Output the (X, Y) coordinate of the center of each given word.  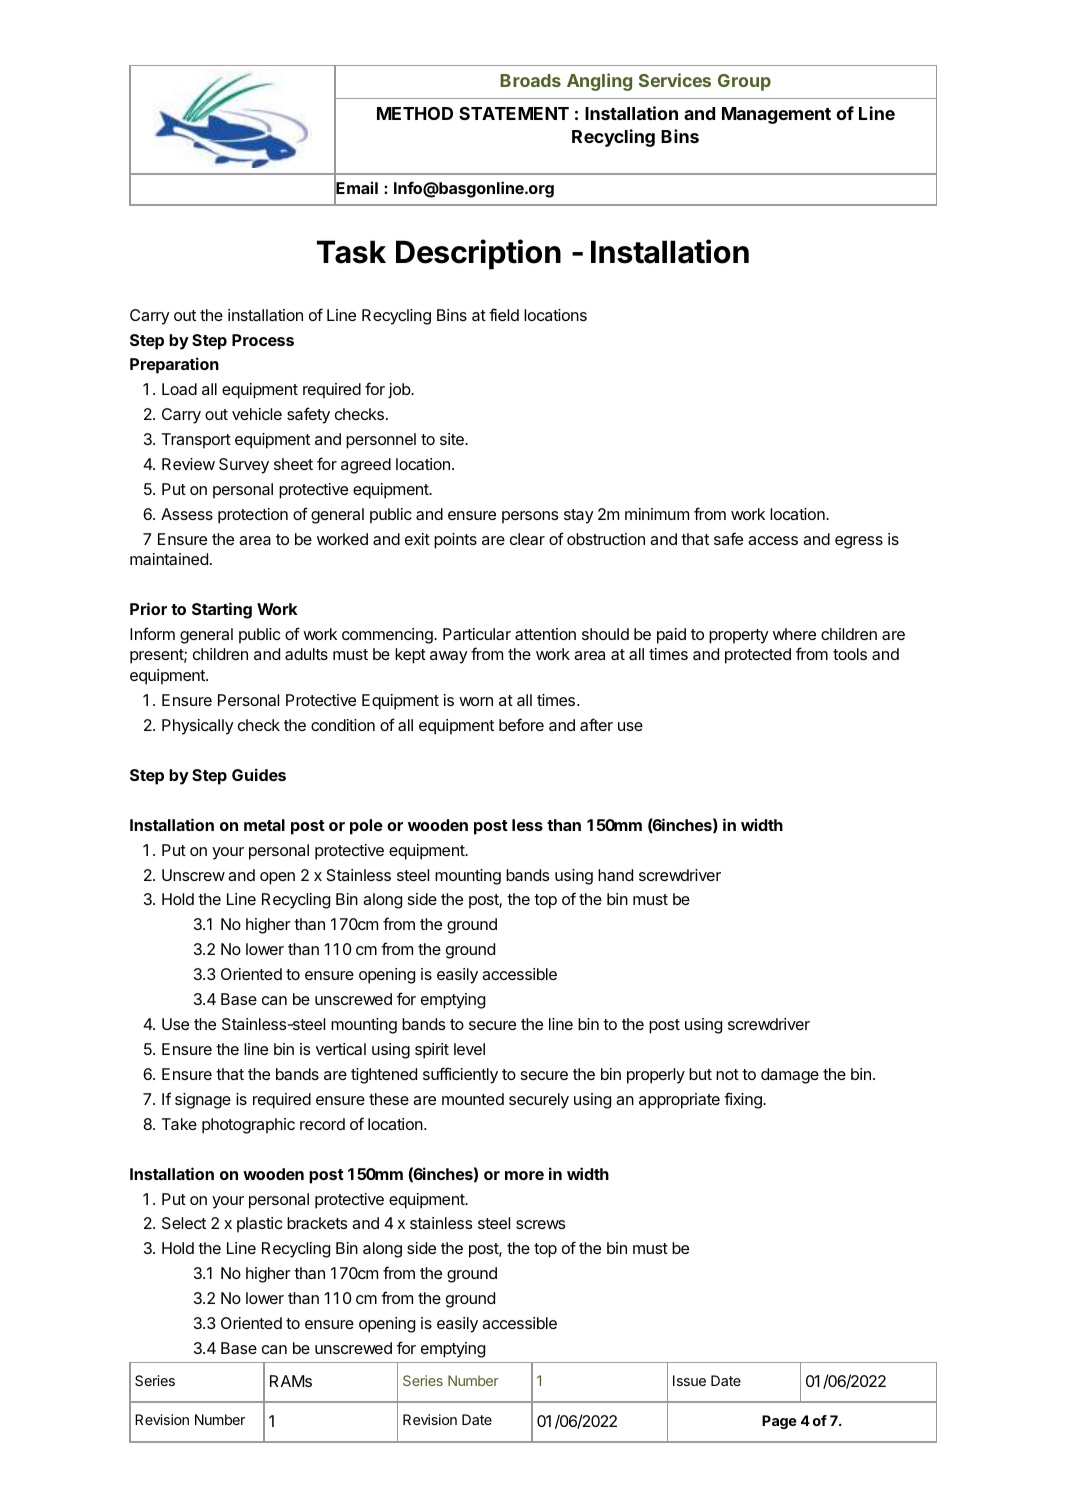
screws (540, 1224)
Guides (259, 774)
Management (776, 115)
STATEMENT (514, 113)
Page (779, 1422)
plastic (259, 1225)
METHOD (415, 113)
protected (758, 656)
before (521, 724)
